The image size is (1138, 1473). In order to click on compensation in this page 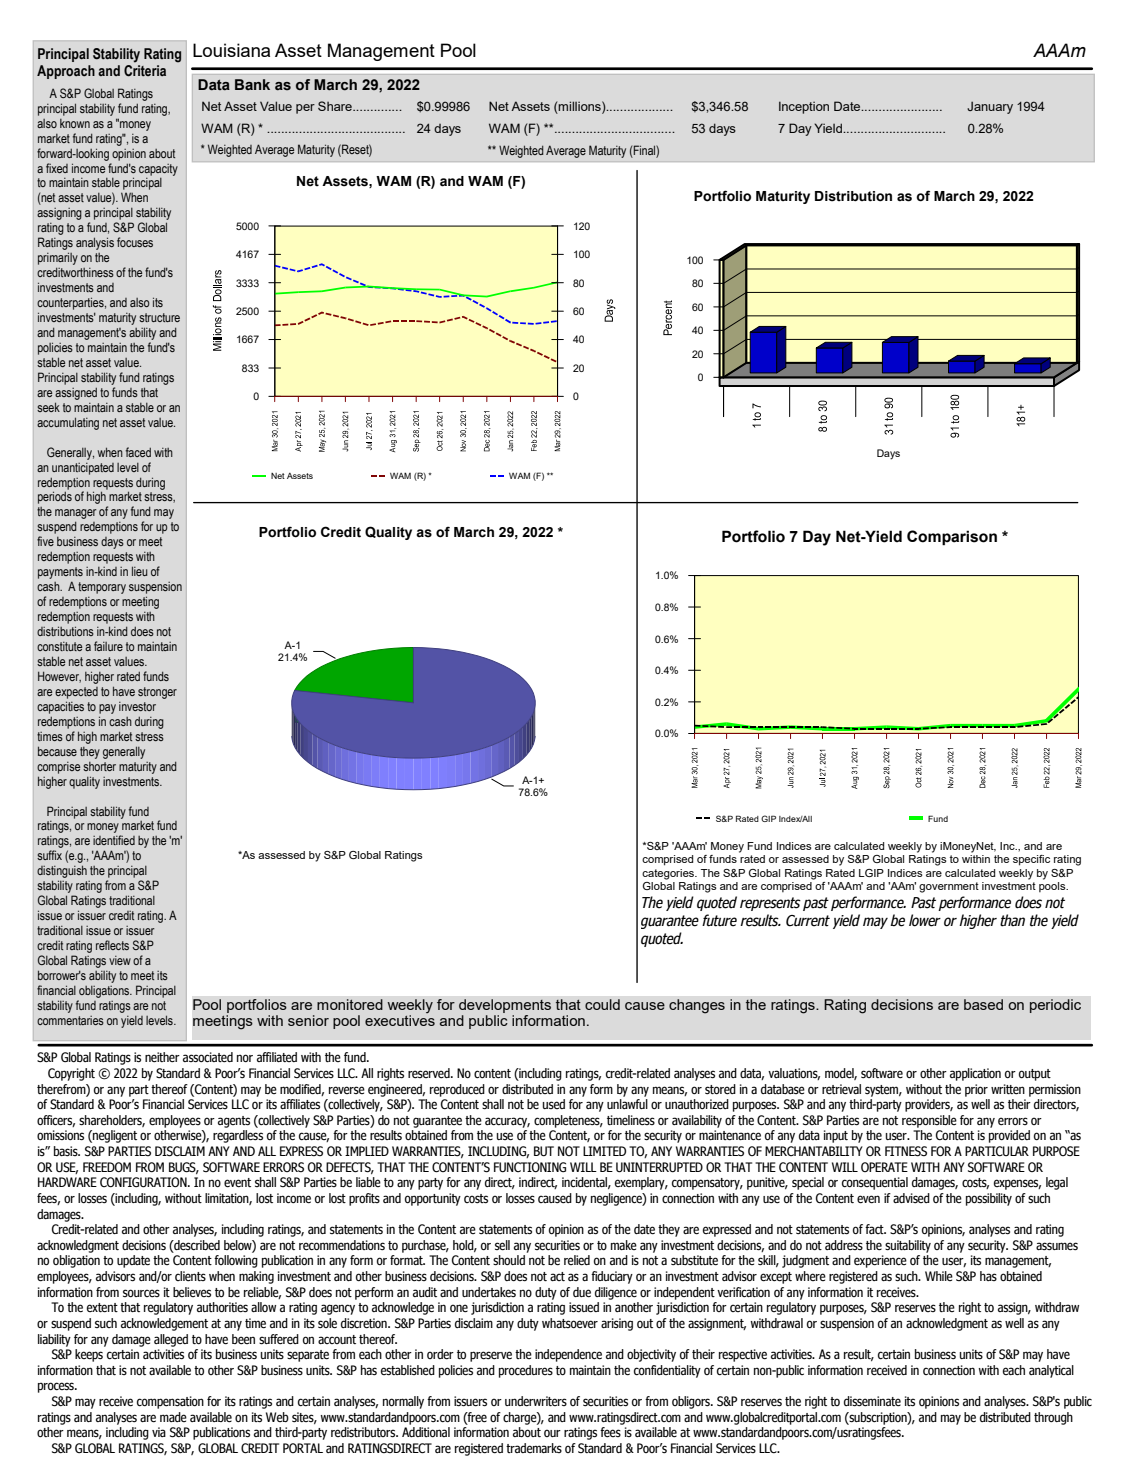, I will do `click(170, 1402)`.
